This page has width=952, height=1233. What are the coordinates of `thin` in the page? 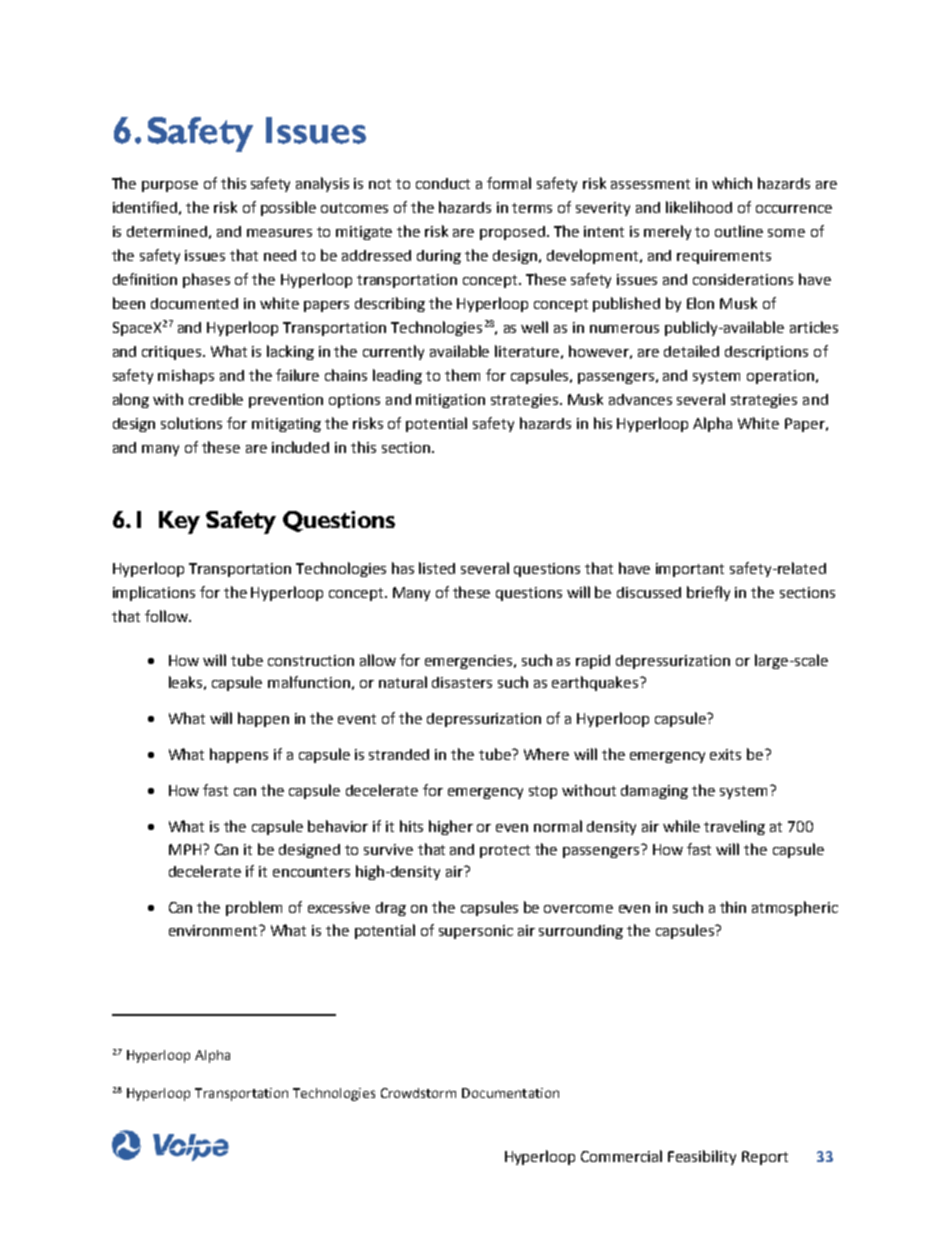 It's located at (733, 907).
